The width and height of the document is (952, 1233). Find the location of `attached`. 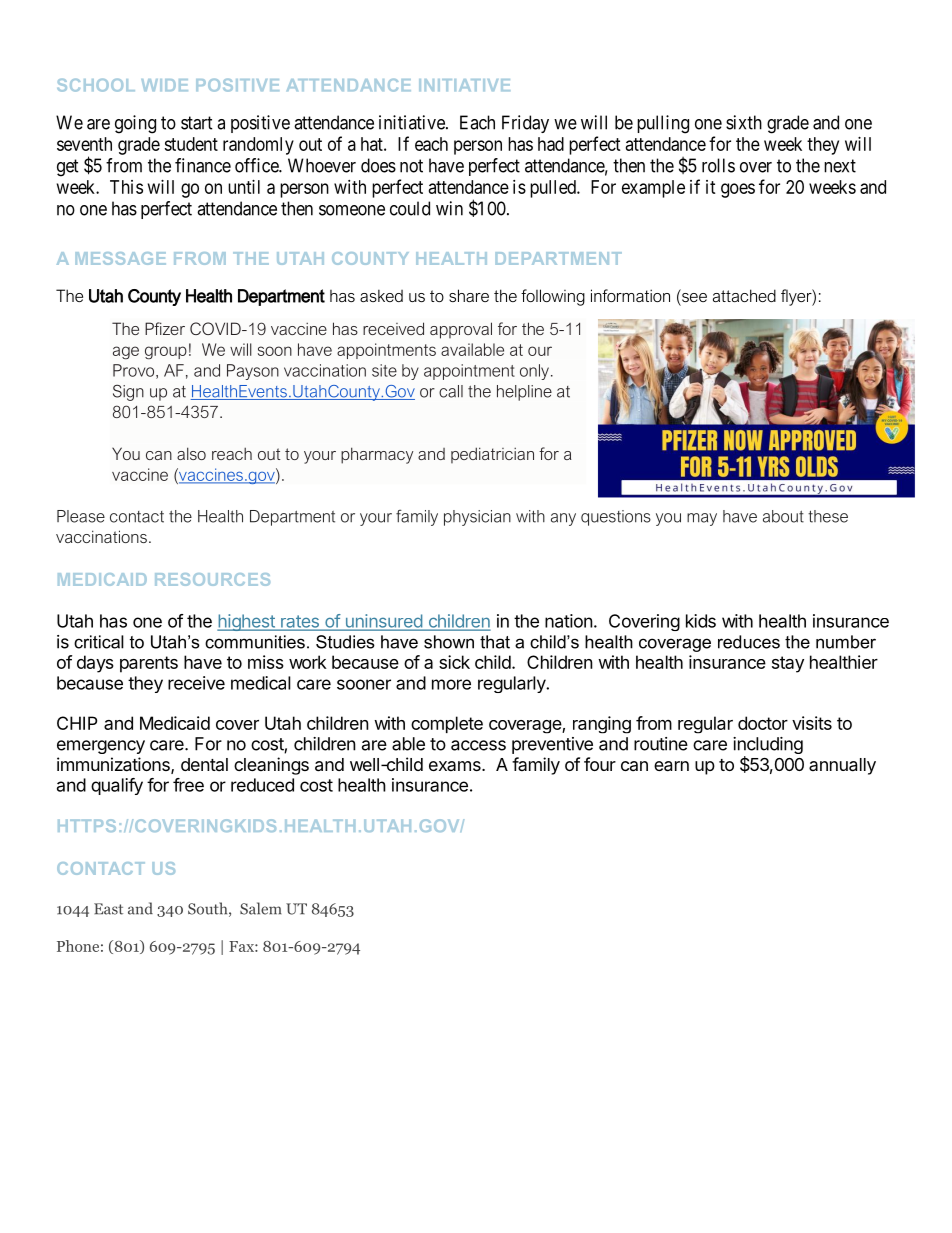

attached is located at coordinates (744, 295).
